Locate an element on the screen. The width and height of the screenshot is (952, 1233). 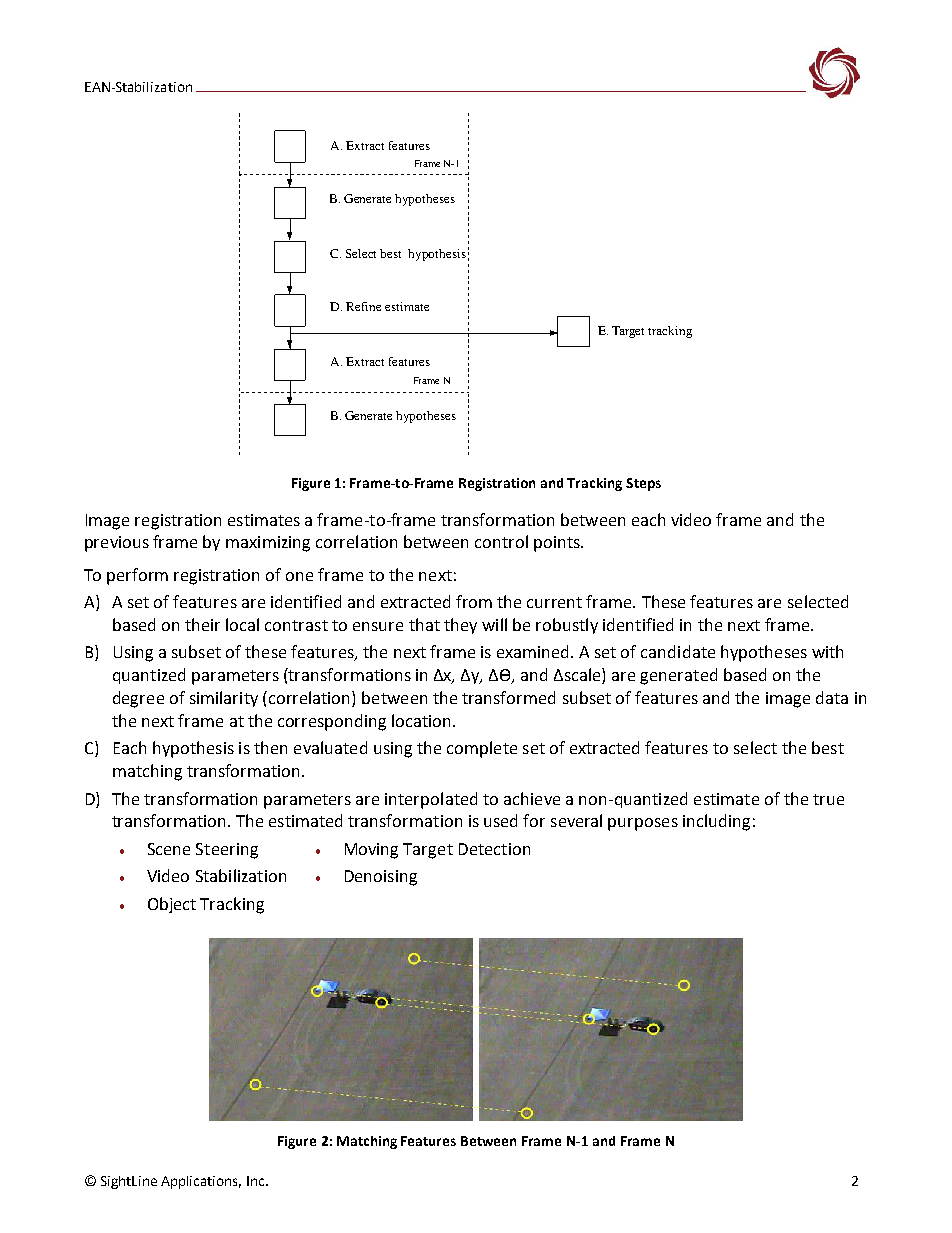
points is located at coordinates (558, 544).
